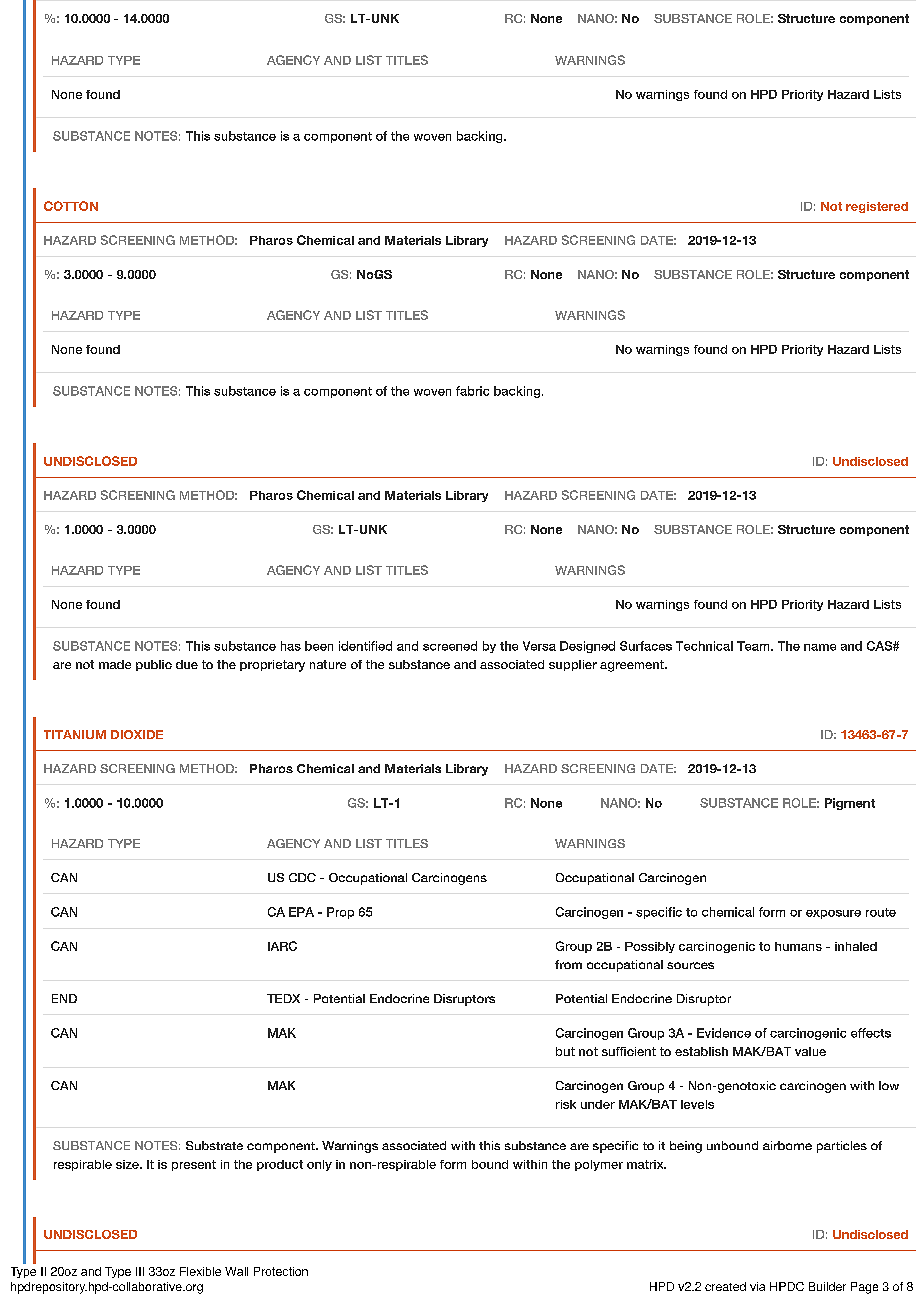  What do you see at coordinates (757, 1286) in the screenshot?
I see `via` at bounding box center [757, 1286].
